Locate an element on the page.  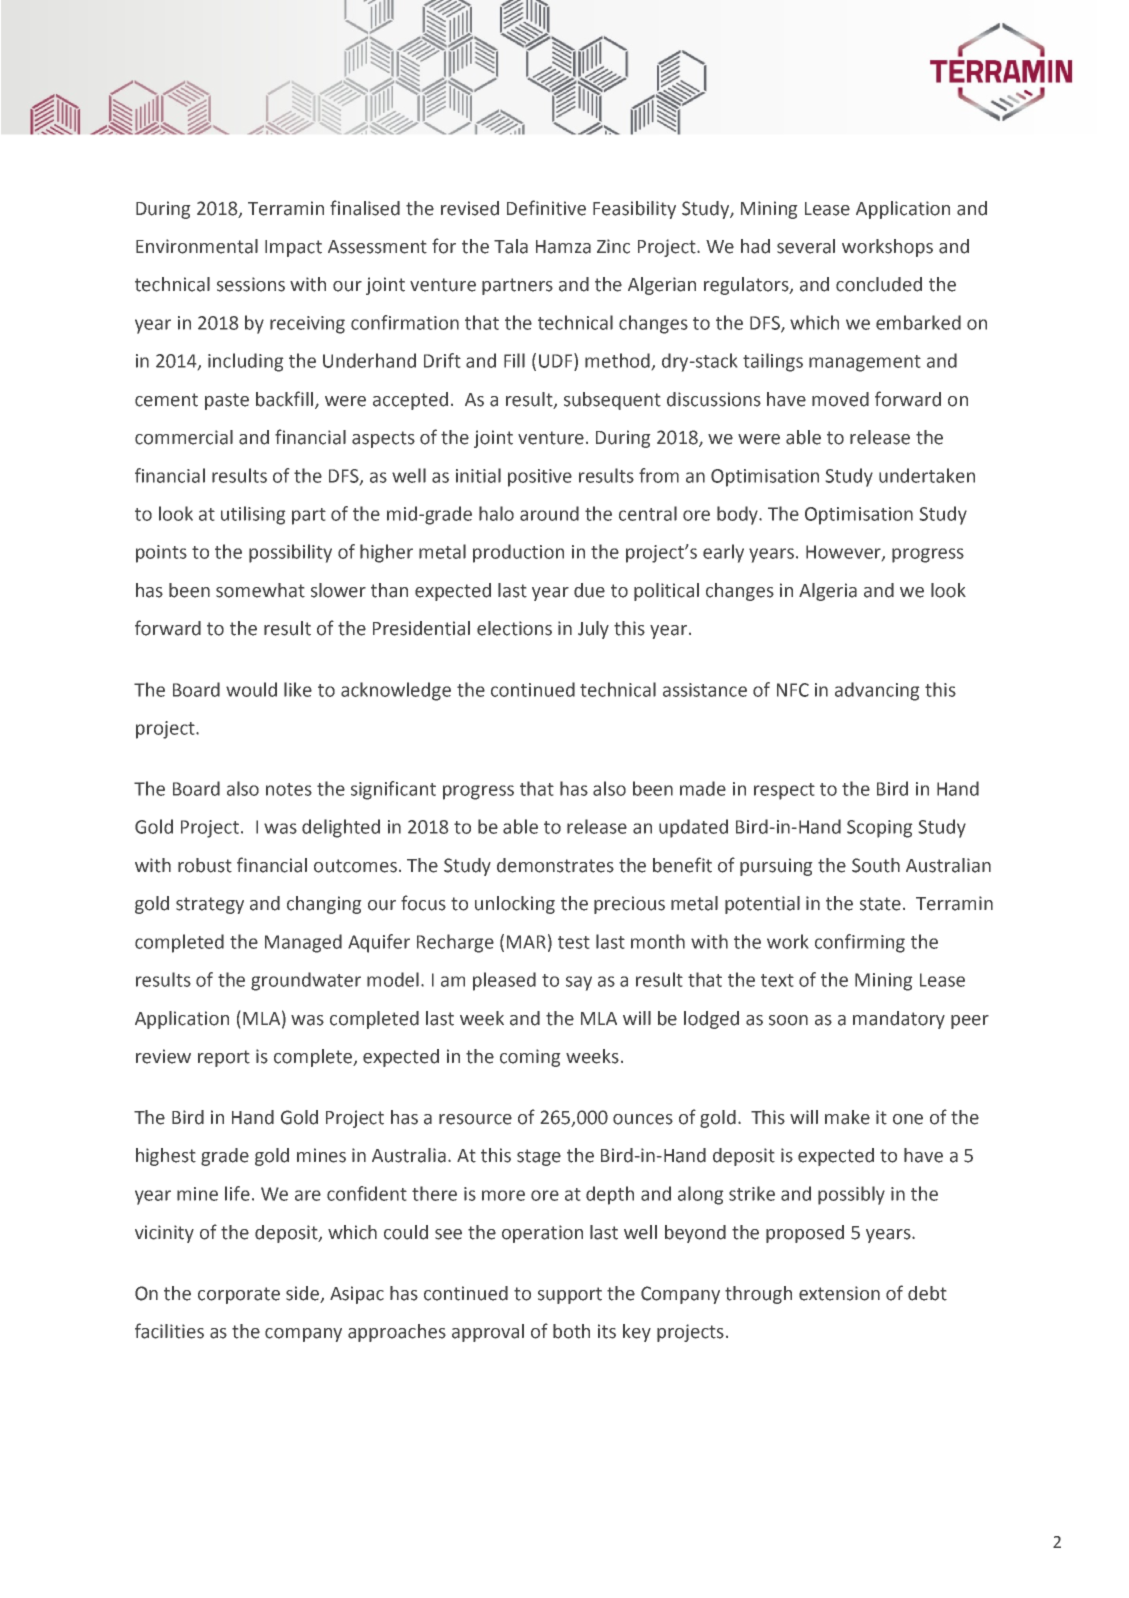
mandatory is located at coordinates (899, 1020).
